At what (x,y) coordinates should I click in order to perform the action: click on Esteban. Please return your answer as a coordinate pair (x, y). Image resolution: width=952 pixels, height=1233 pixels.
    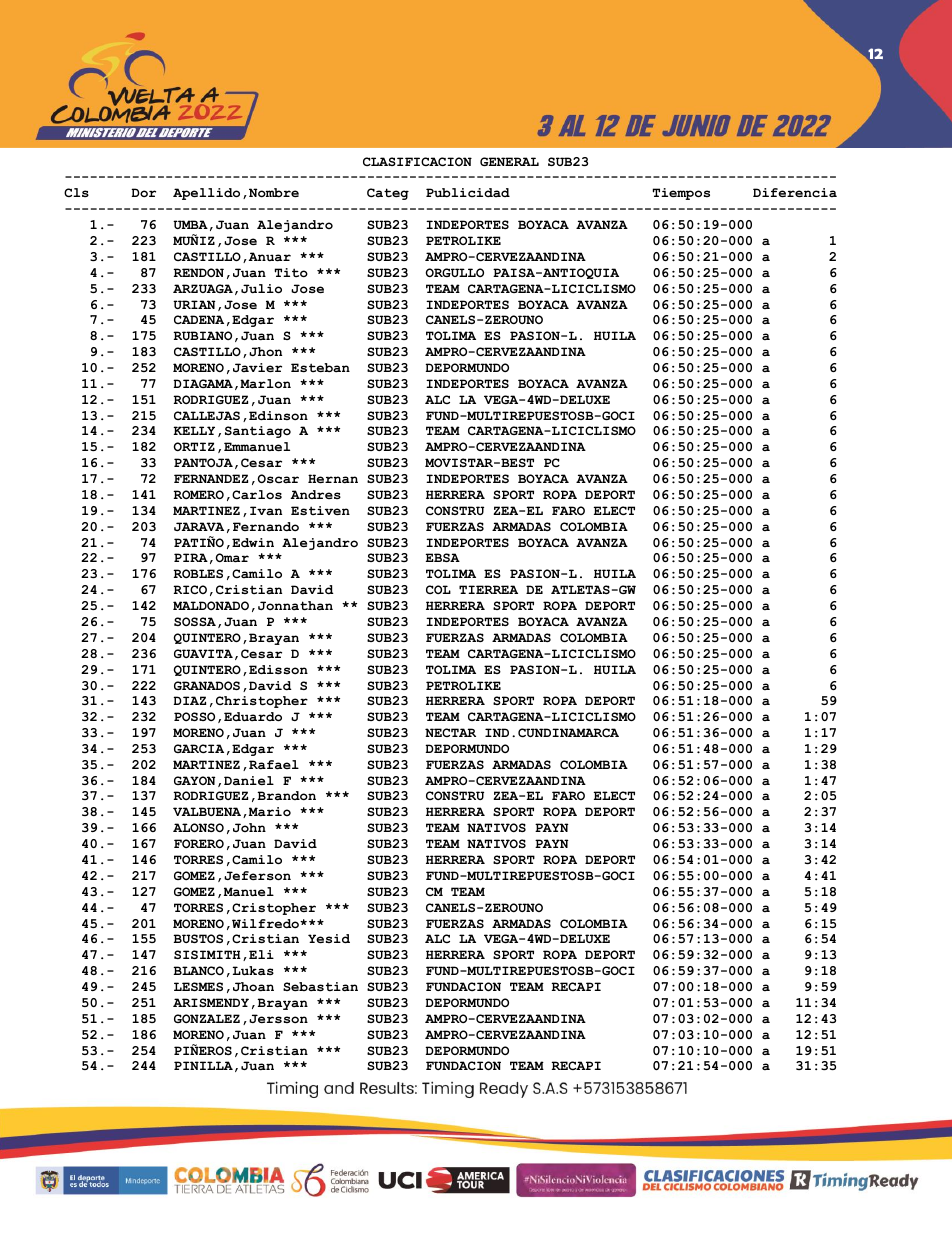
    Looking at the image, I should click on (320, 367).
